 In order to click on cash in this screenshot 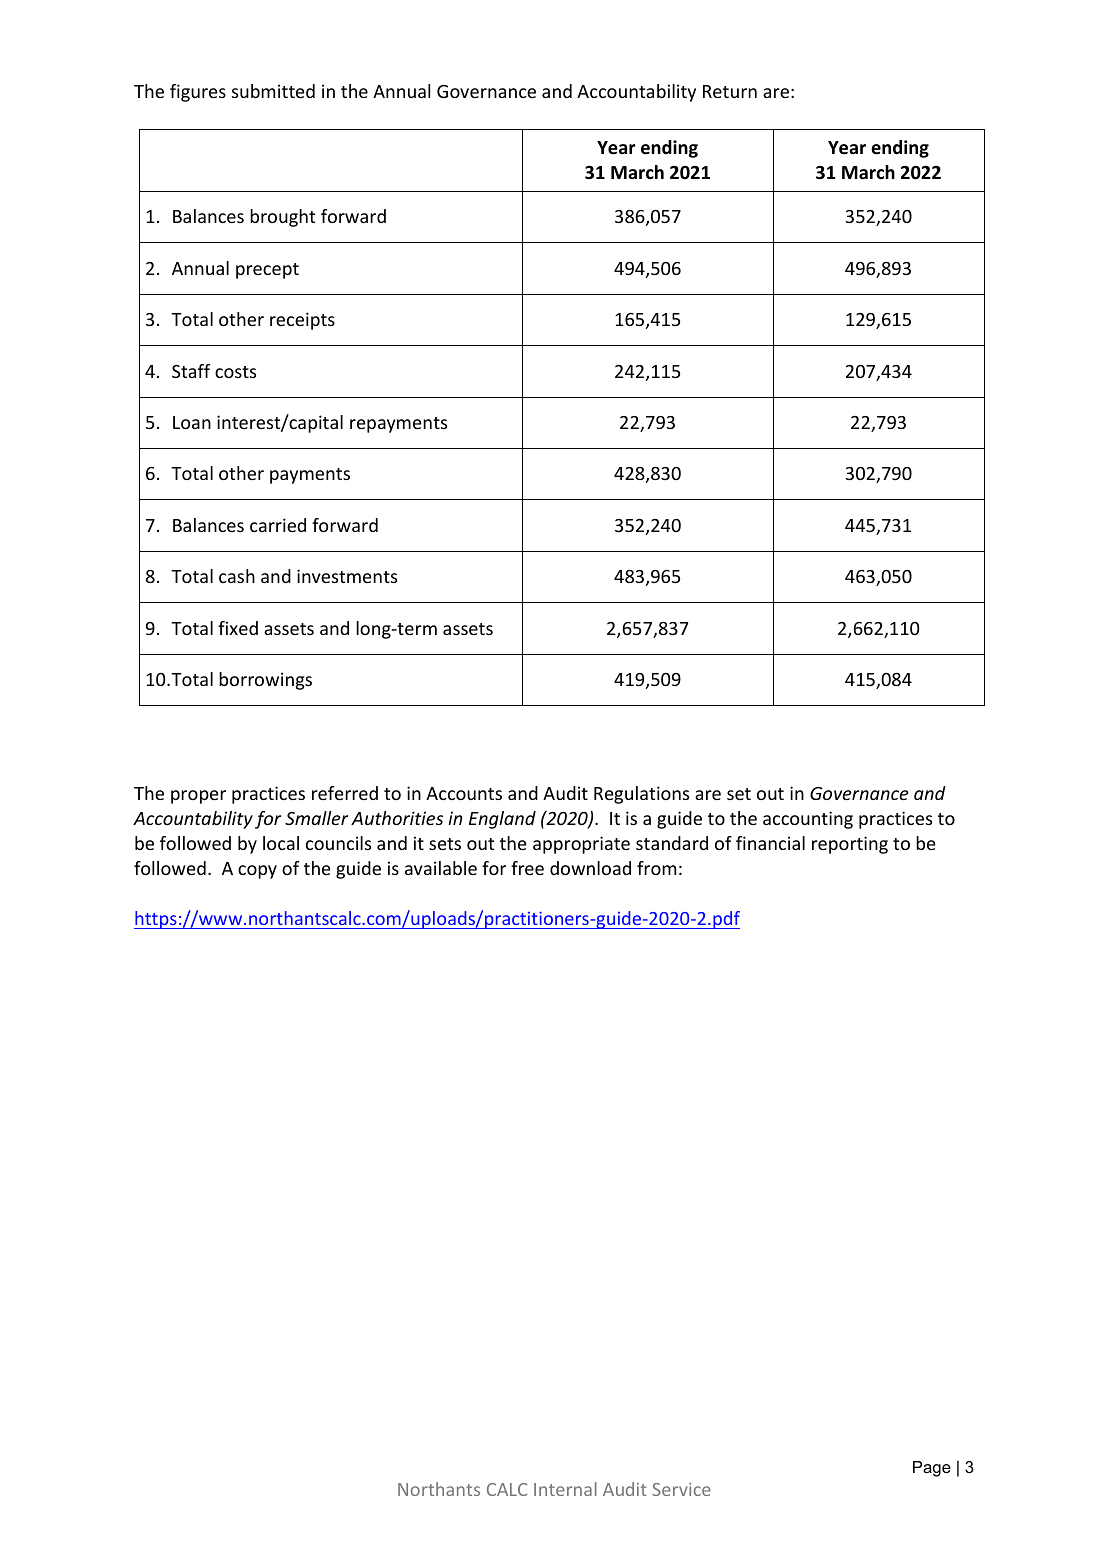, I will do `click(237, 576)`.
